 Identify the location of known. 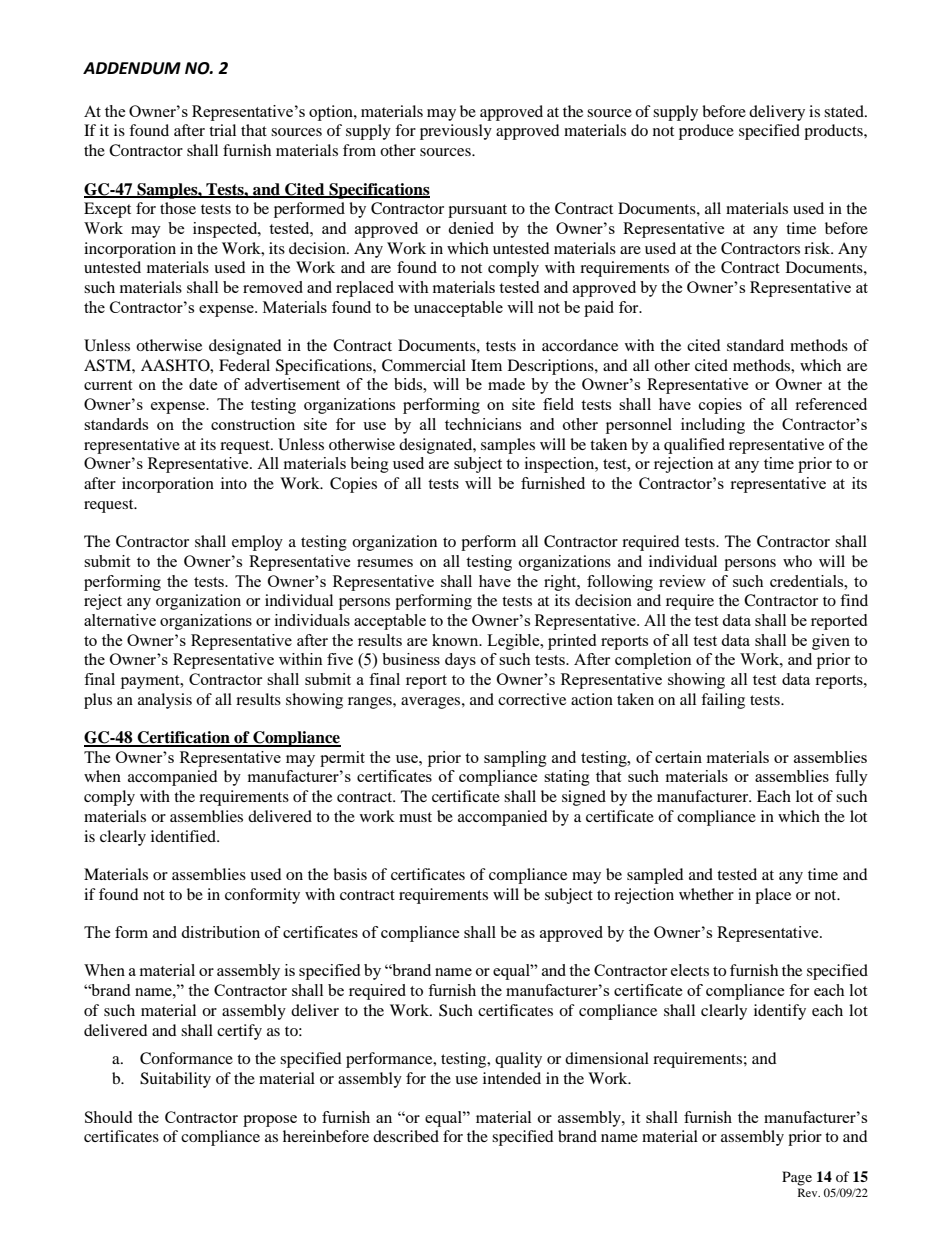
(456, 640).
